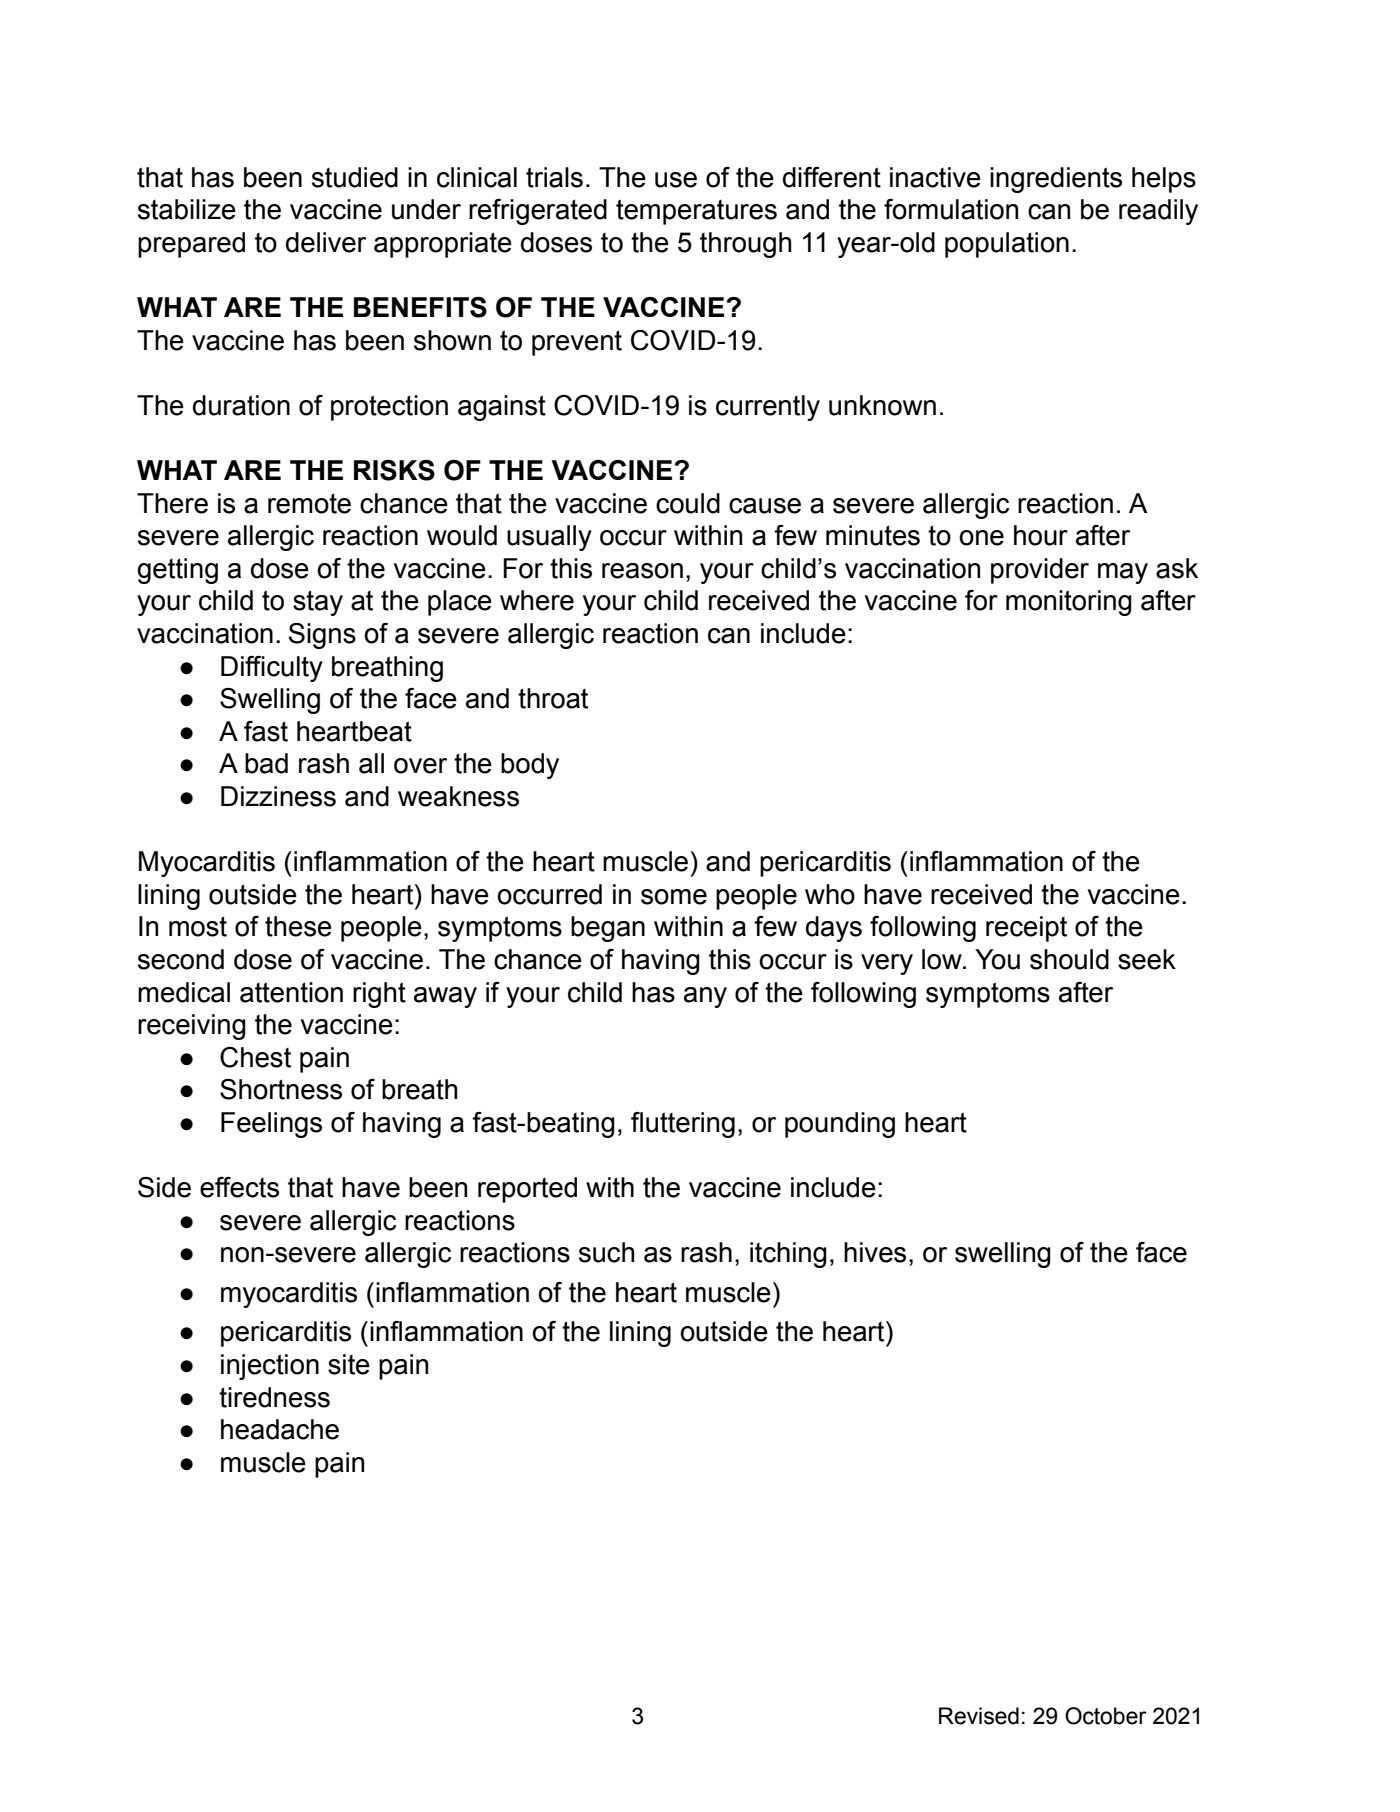 Image resolution: width=1400 pixels, height=1812 pixels. What do you see at coordinates (683, 1125) in the screenshot?
I see `fluttering` at bounding box center [683, 1125].
